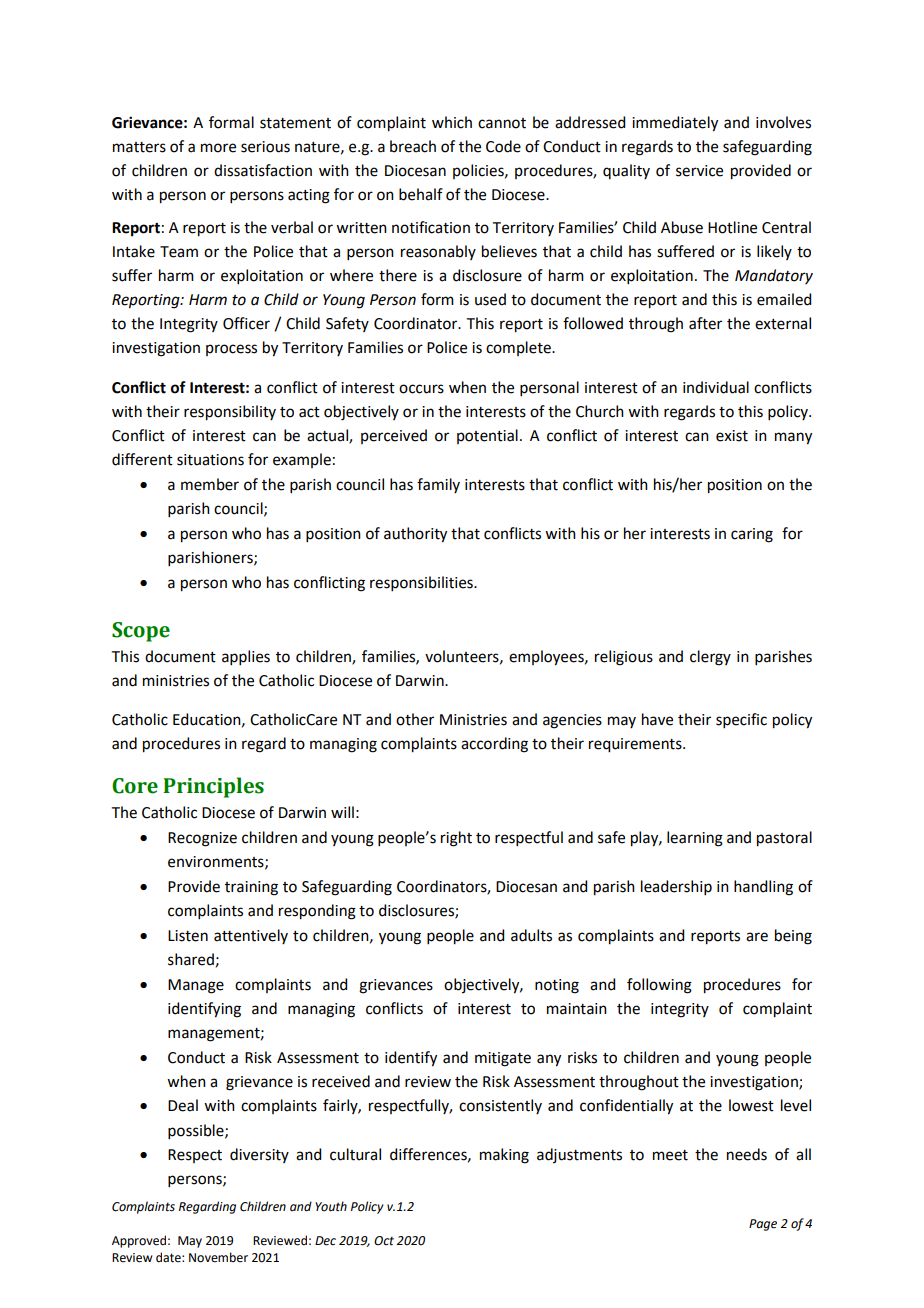 The image size is (924, 1308). What do you see at coordinates (503, 146) in the document?
I see `Code` at bounding box center [503, 146].
